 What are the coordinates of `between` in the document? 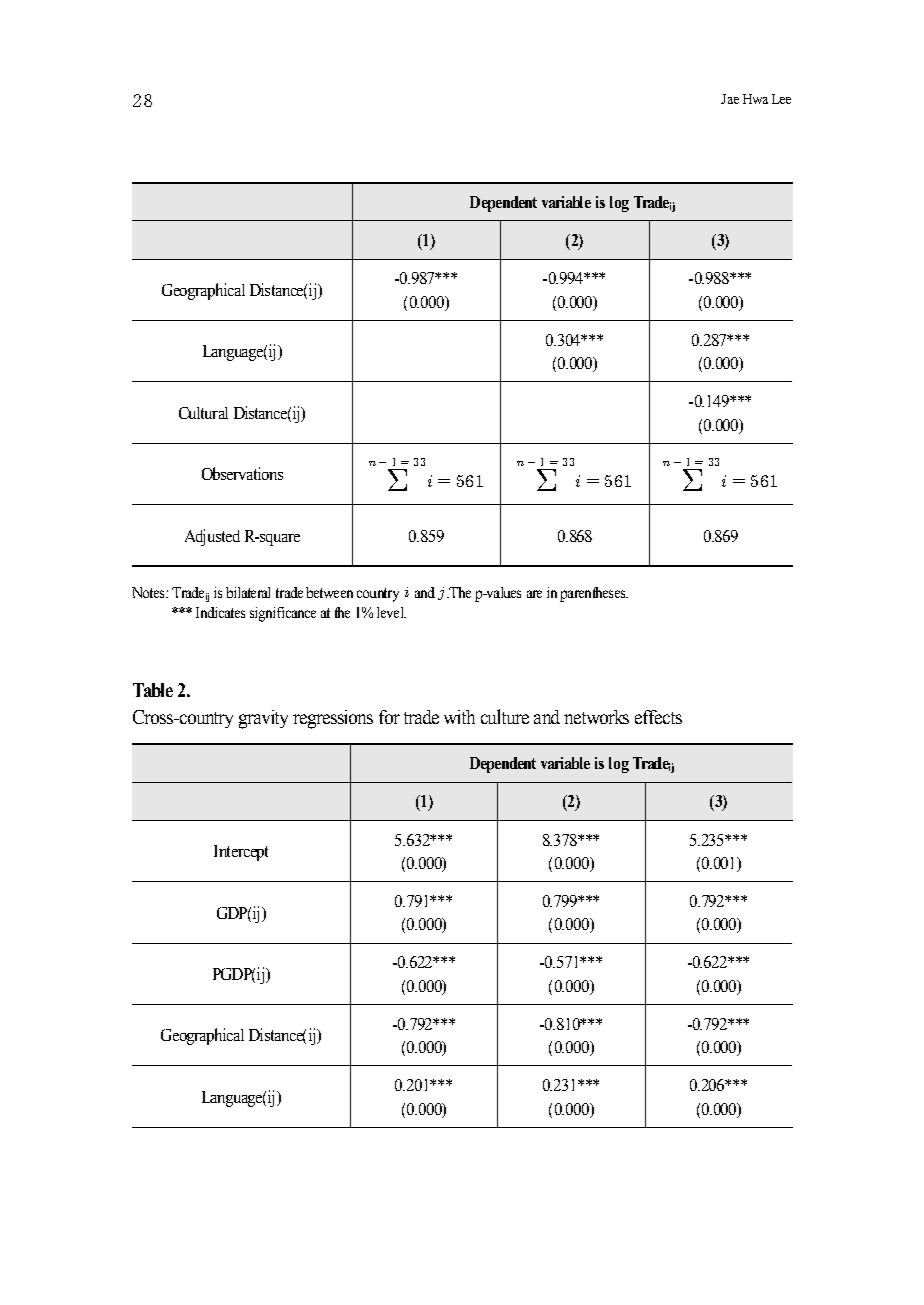 It's located at (329, 592).
